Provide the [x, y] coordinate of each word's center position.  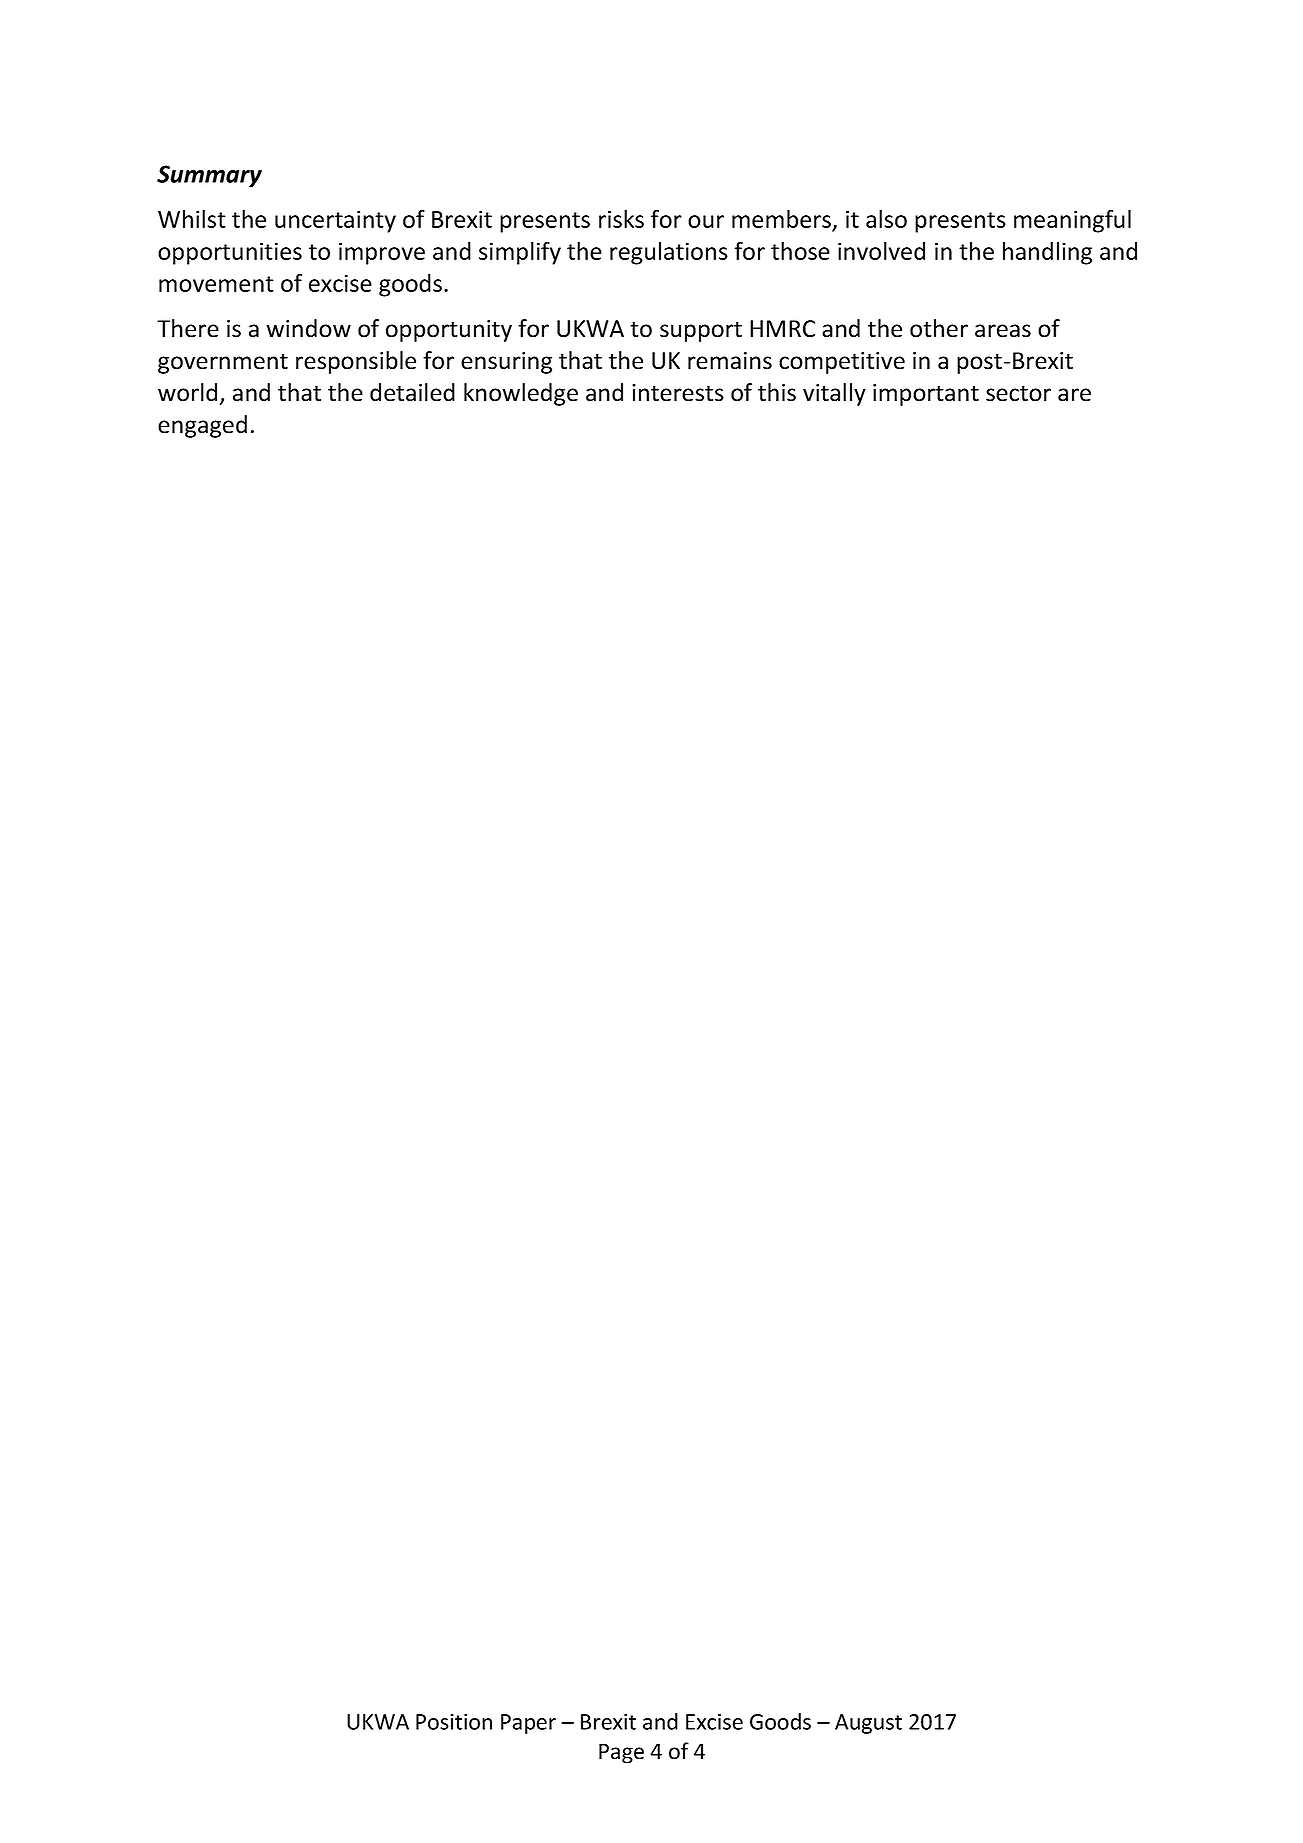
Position [454, 1721]
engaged [202, 426]
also [886, 219]
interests [678, 393]
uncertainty [335, 221]
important [926, 395]
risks [621, 219]
